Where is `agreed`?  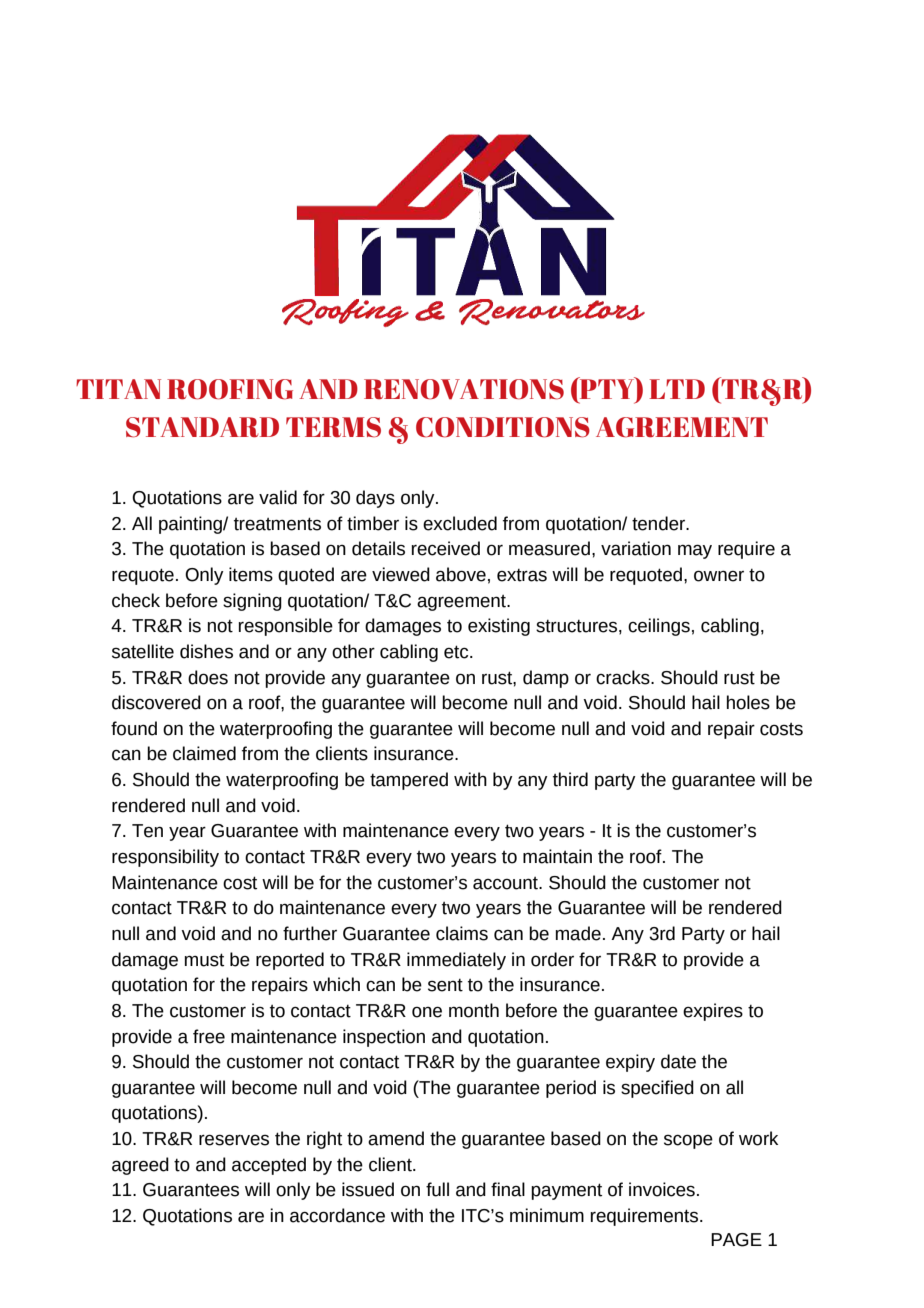
agreed is located at coordinates (140, 1166).
